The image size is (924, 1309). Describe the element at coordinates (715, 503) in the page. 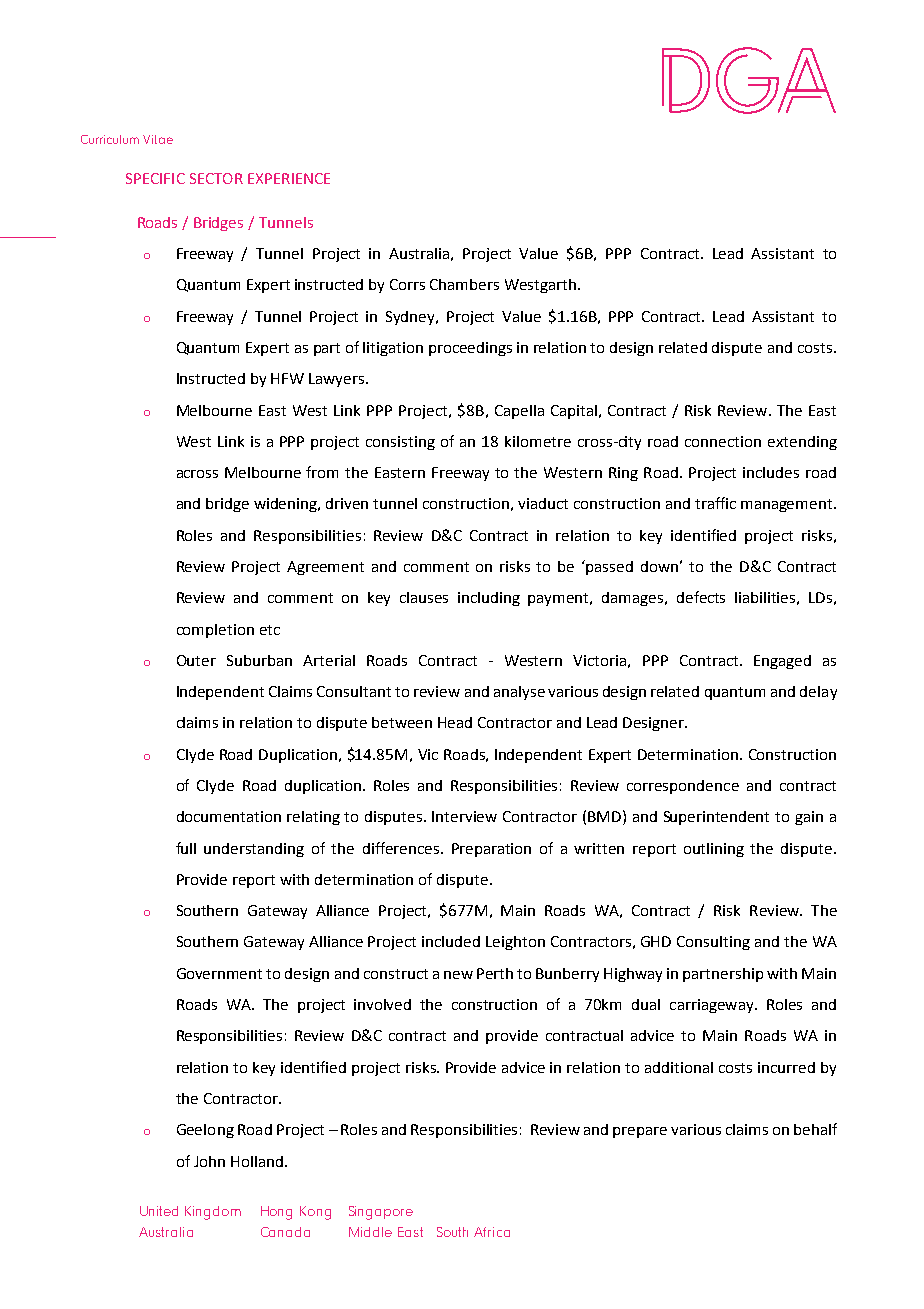

I see `traffic` at that location.
